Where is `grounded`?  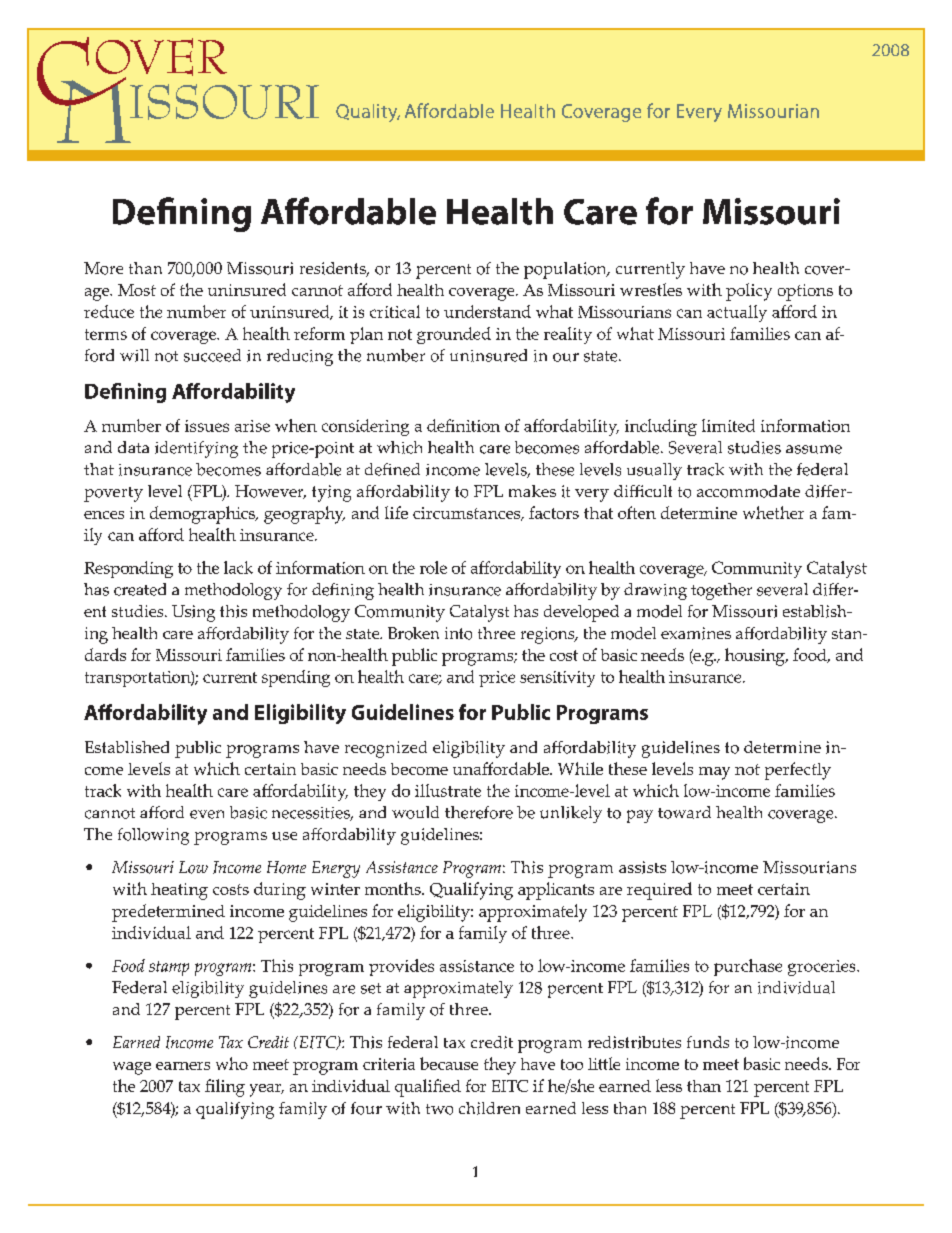 grounded is located at coordinates (454, 335).
